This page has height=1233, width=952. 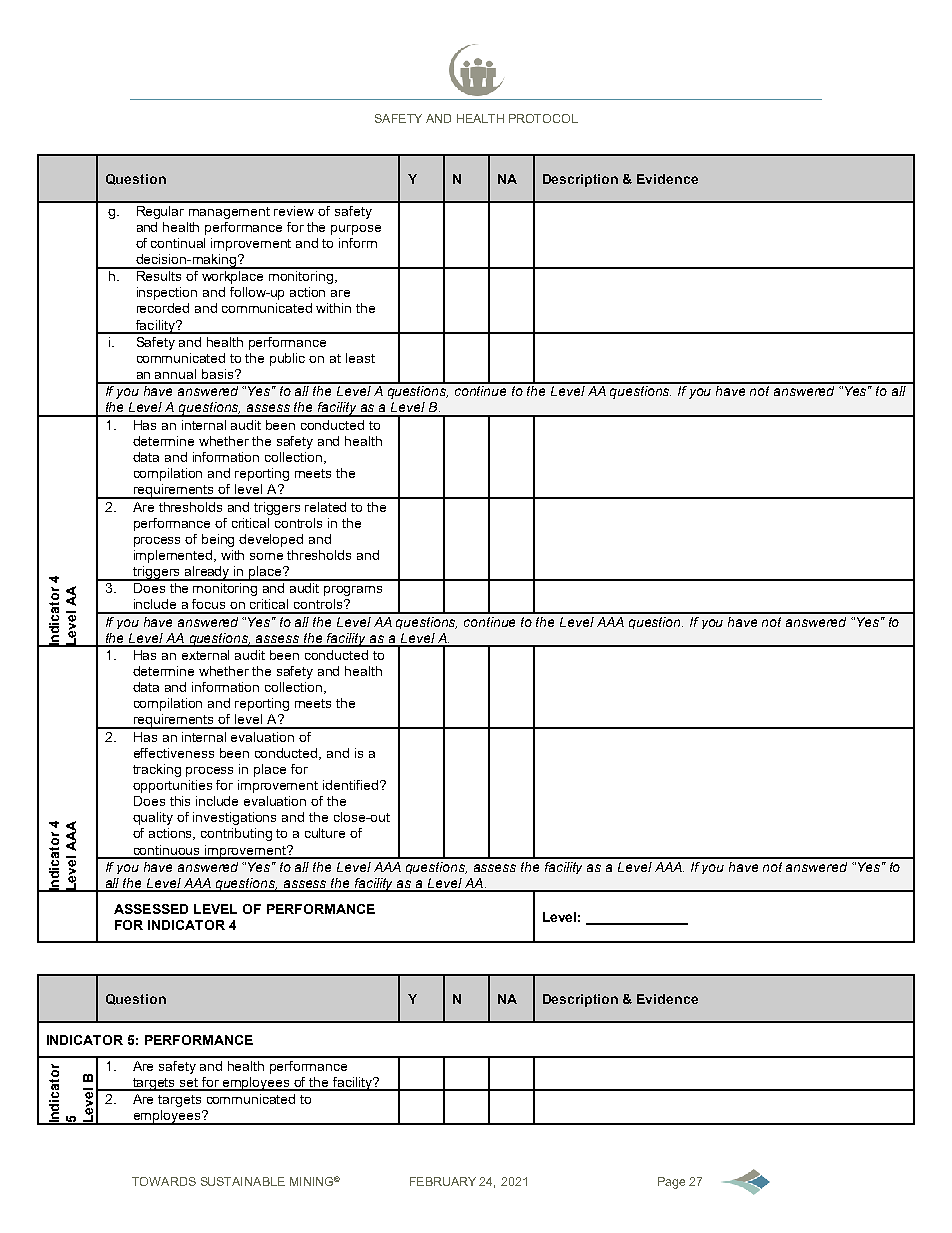 What do you see at coordinates (287, 359) in the page?
I see `public` at bounding box center [287, 359].
